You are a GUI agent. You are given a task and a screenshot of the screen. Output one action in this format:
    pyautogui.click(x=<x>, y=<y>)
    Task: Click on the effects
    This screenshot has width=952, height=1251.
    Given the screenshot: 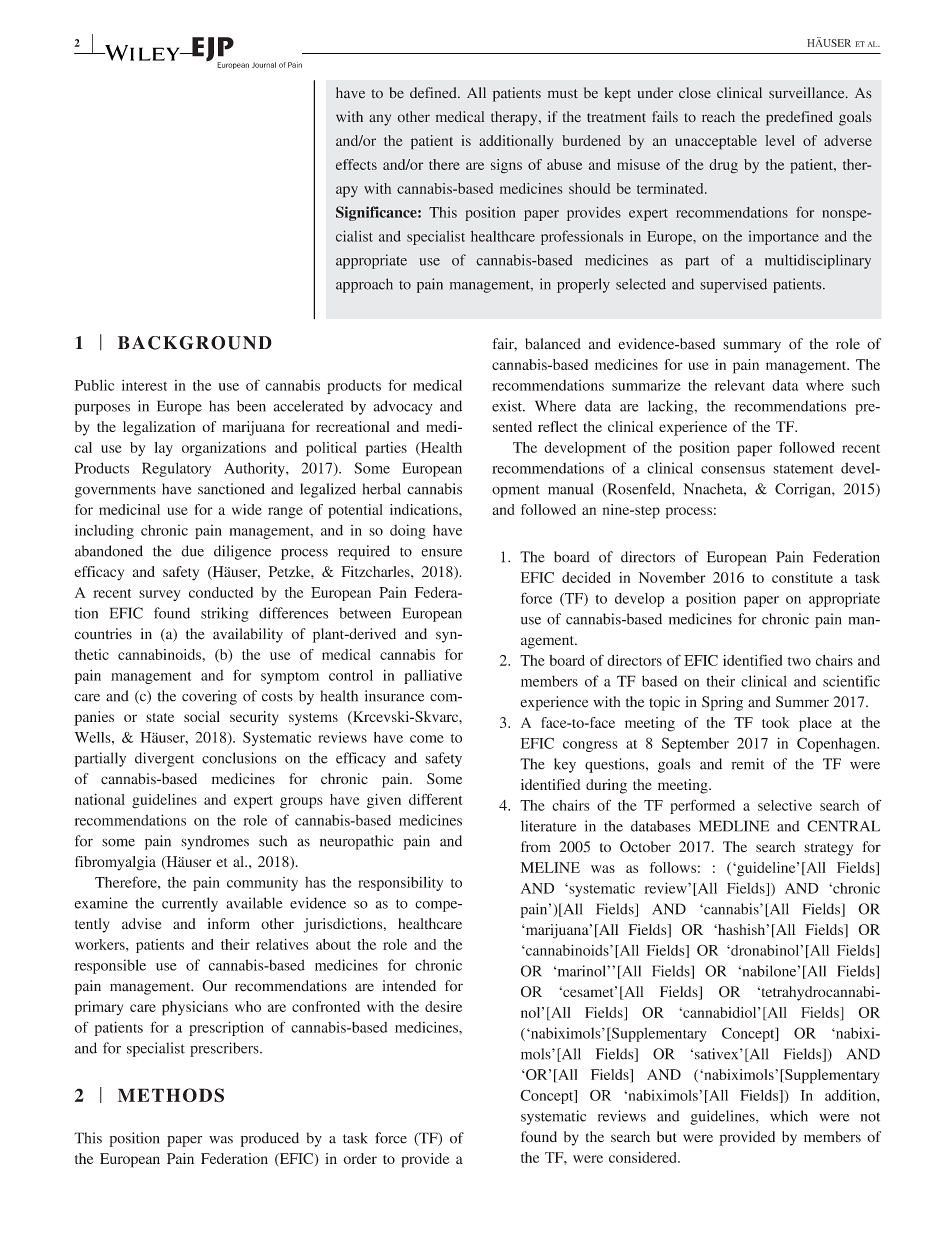 What is the action you would take?
    pyautogui.click(x=356, y=164)
